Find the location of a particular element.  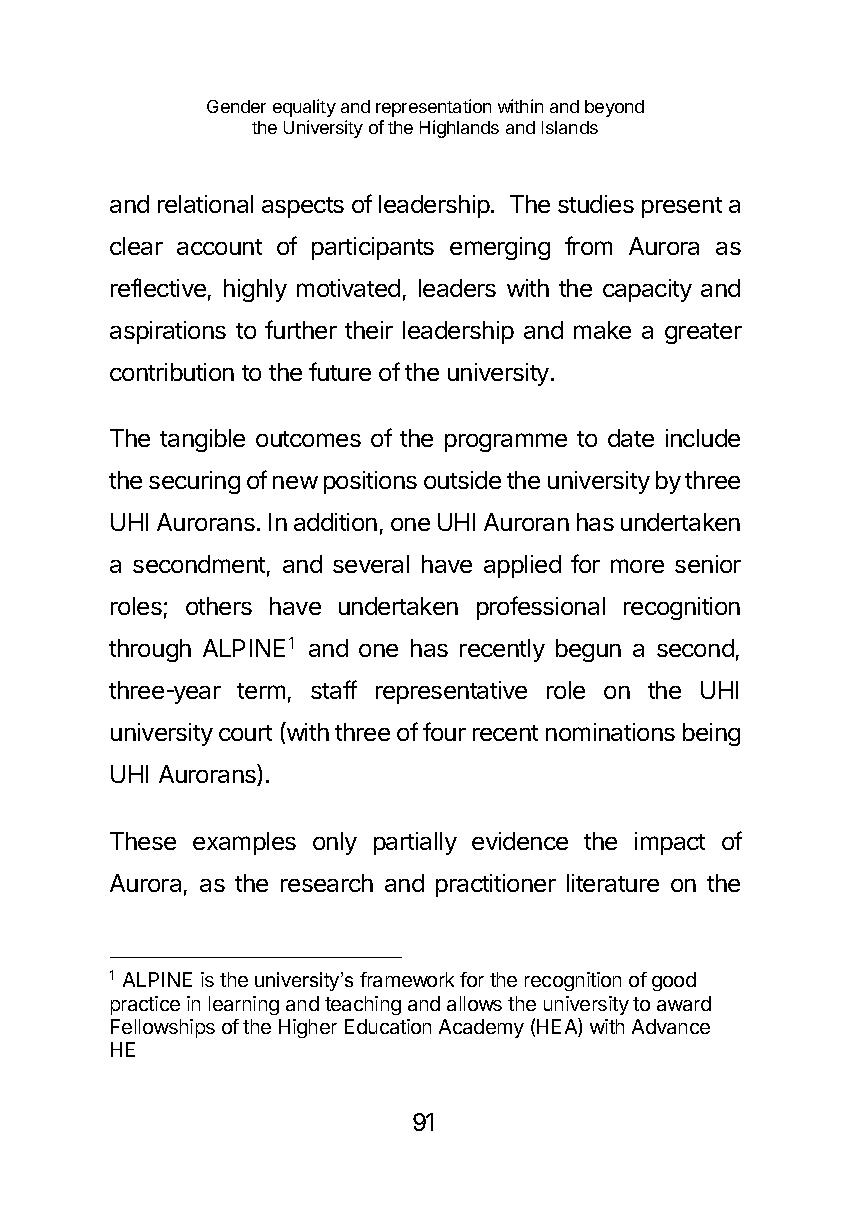

aspirations is located at coordinates (168, 332).
